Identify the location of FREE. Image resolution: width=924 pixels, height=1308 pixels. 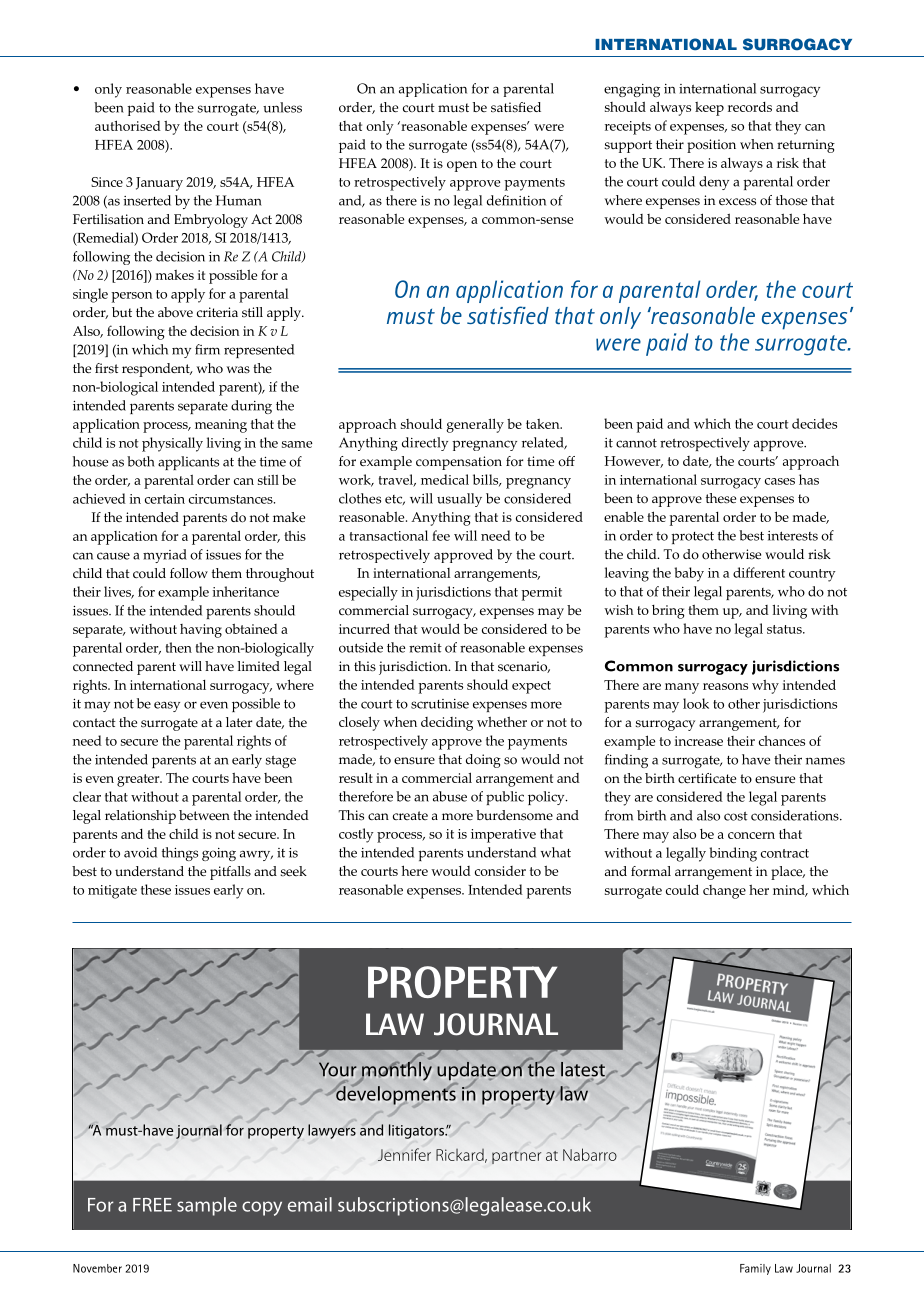
(152, 1205).
